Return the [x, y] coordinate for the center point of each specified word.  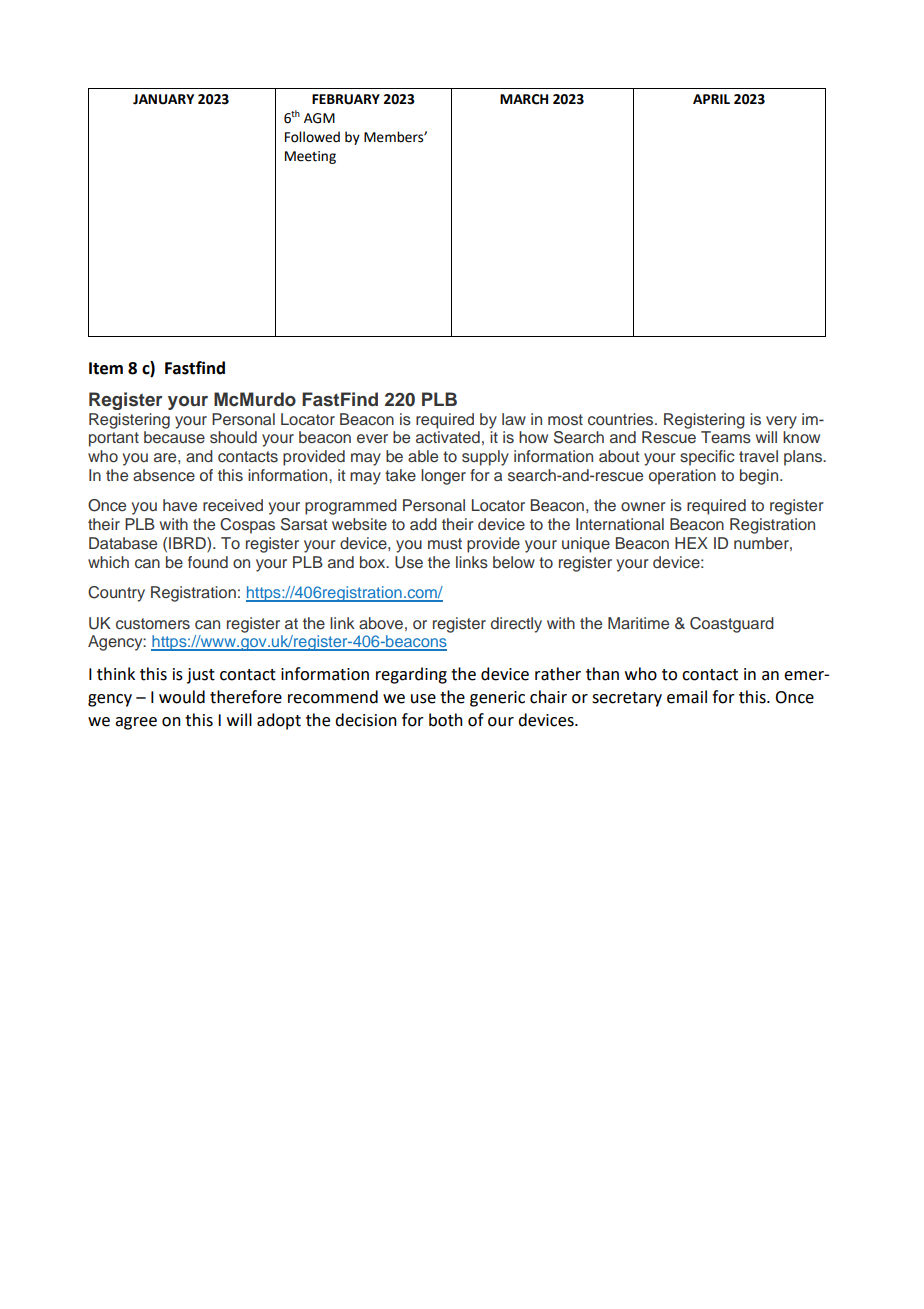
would [182, 697]
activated [448, 437]
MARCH [524, 99]
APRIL [711, 99]
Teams [726, 437]
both [446, 720]
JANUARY [163, 99]
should [233, 437]
